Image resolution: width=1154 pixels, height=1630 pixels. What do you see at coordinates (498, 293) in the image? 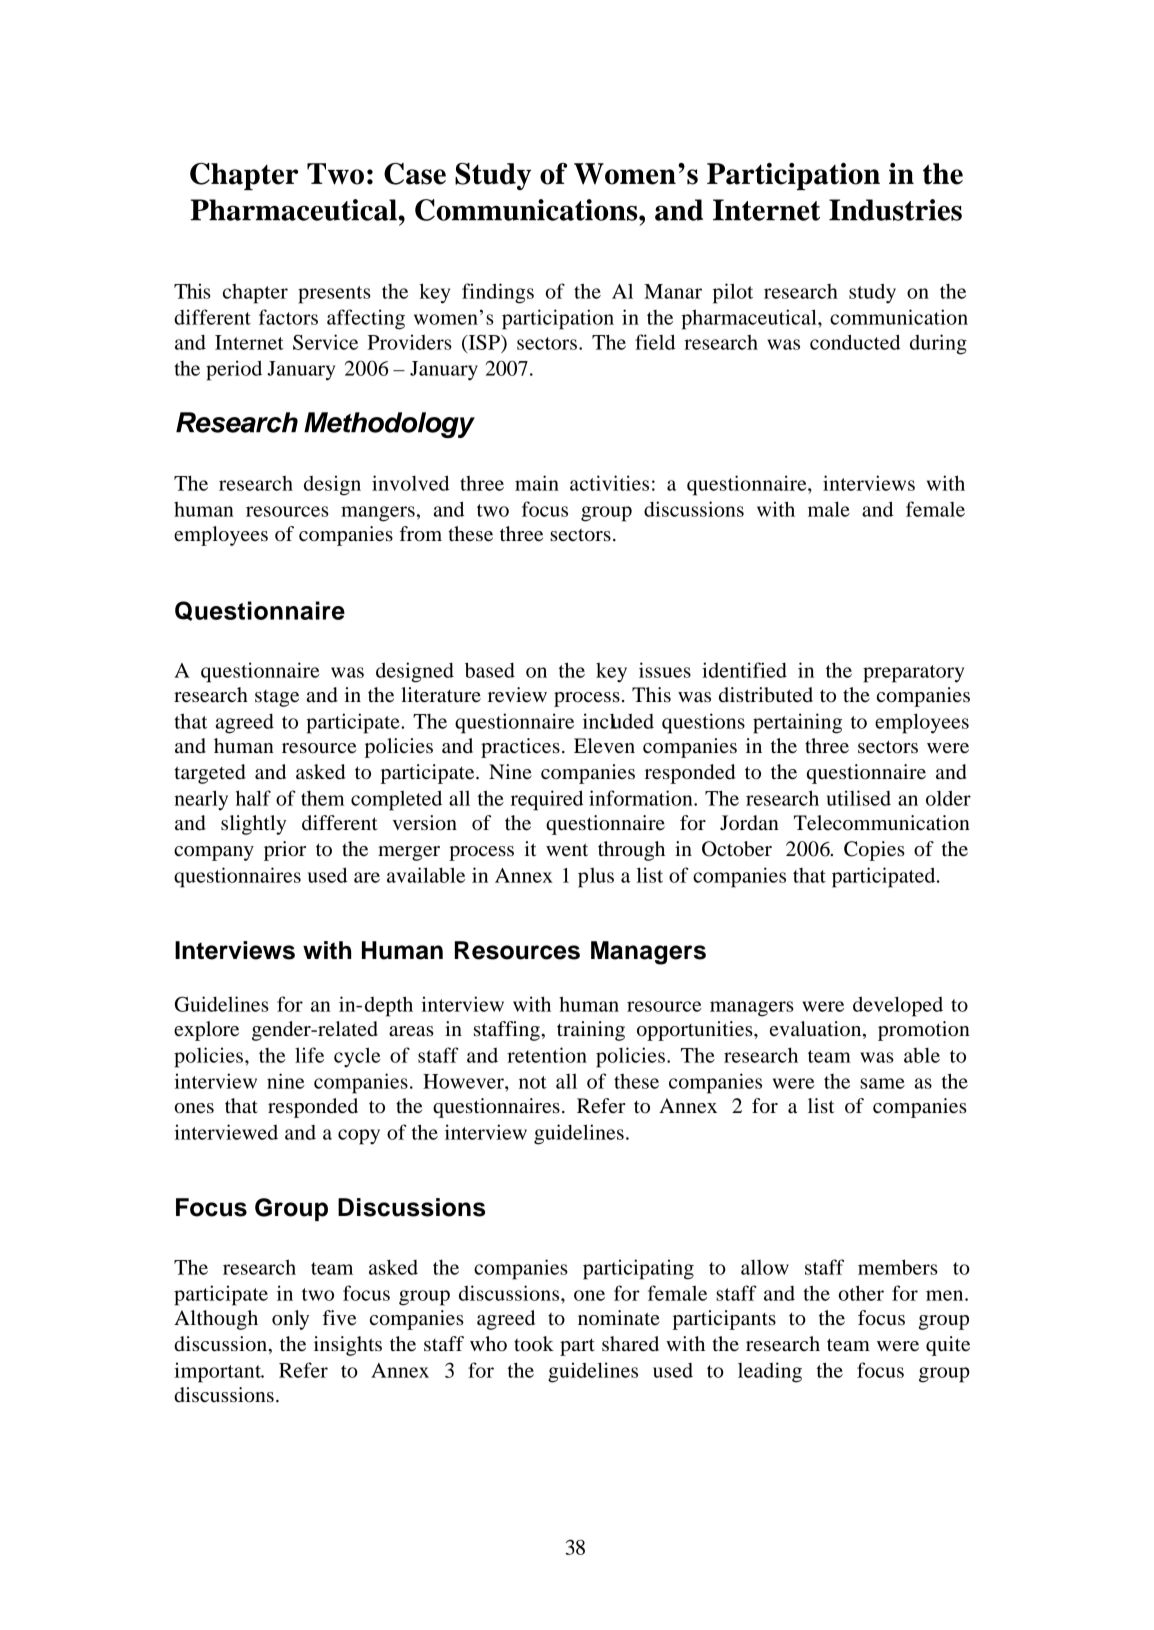
I see `findings` at bounding box center [498, 293].
